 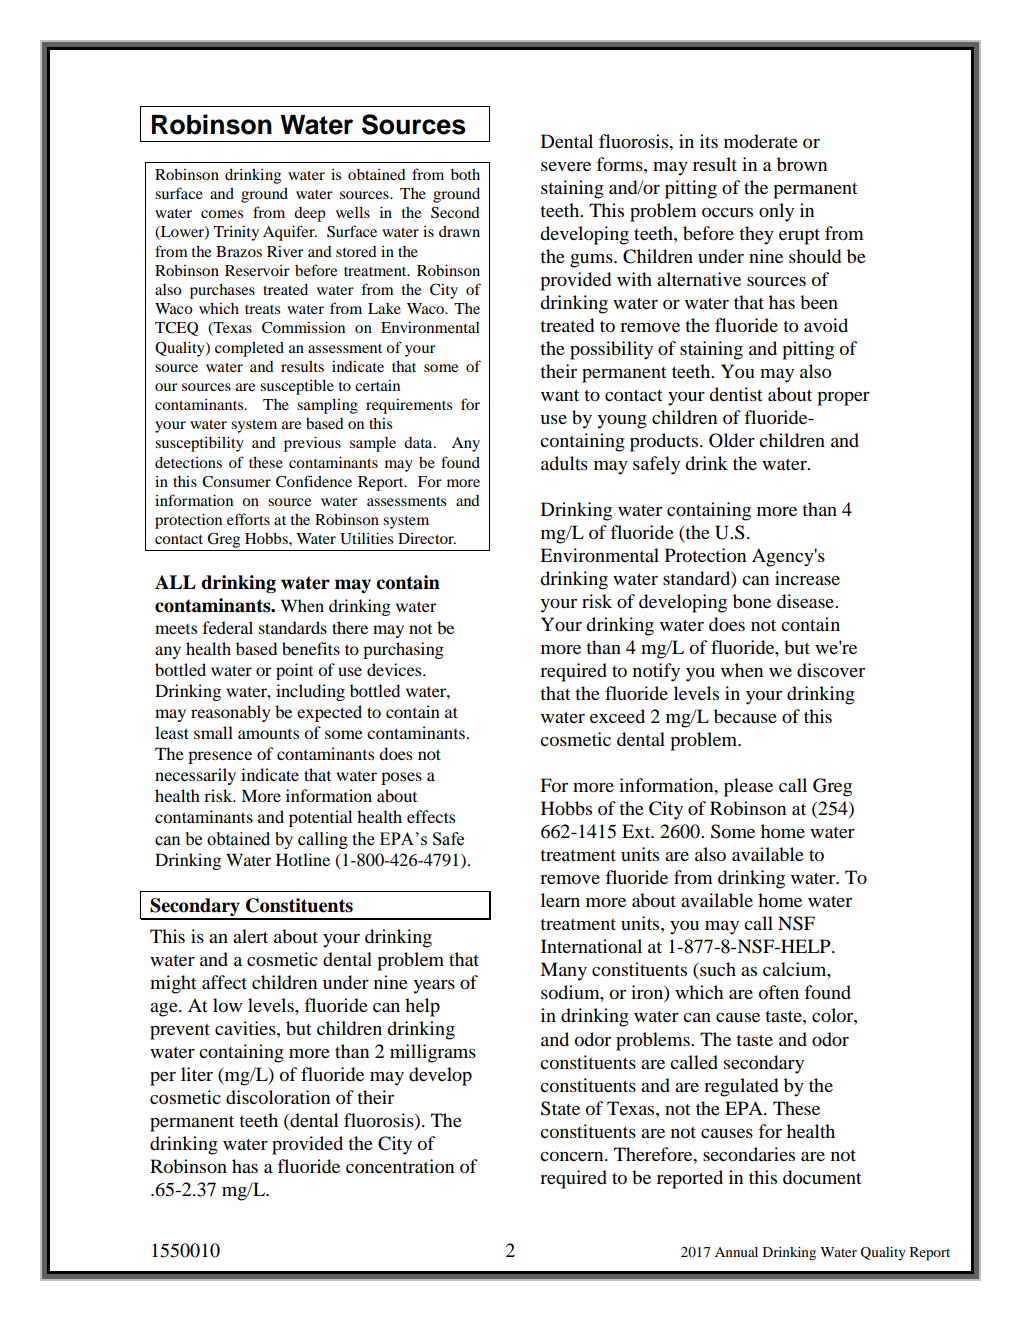 I want to click on please, so click(x=748, y=787).
